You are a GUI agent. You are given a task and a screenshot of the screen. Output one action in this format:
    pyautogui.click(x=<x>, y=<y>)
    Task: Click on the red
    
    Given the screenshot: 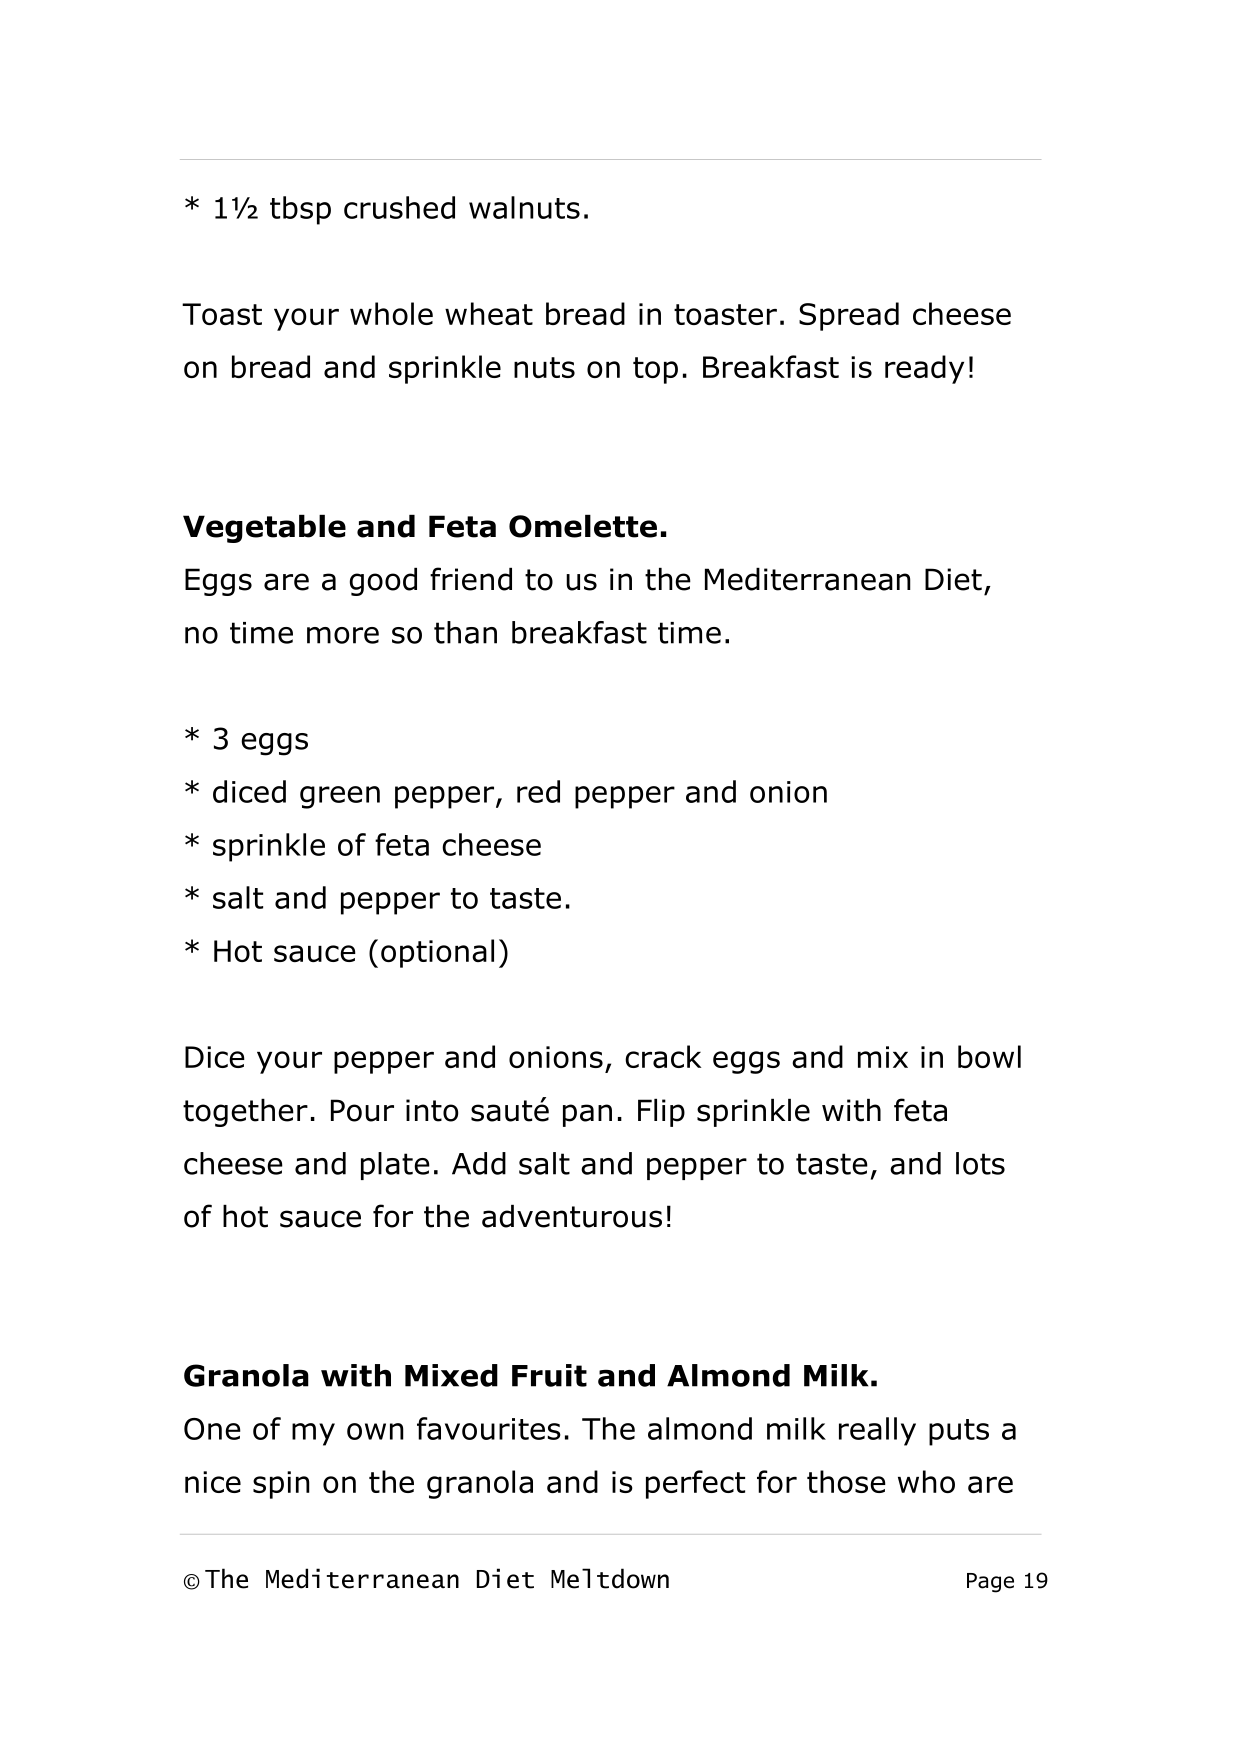 What is the action you would take?
    pyautogui.click(x=538, y=791)
